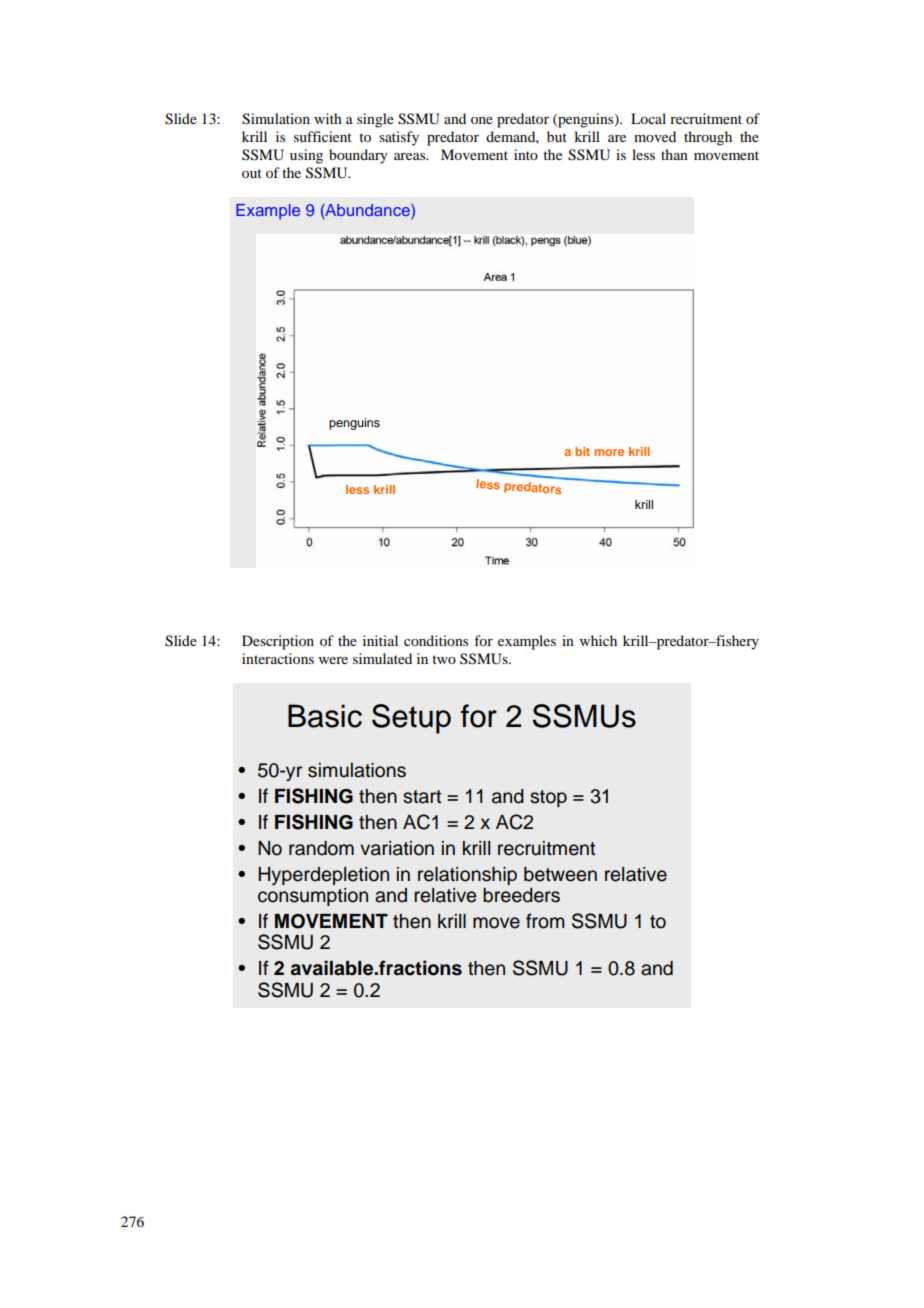 The image size is (924, 1308). What do you see at coordinates (674, 154) in the screenshot?
I see `than` at bounding box center [674, 154].
